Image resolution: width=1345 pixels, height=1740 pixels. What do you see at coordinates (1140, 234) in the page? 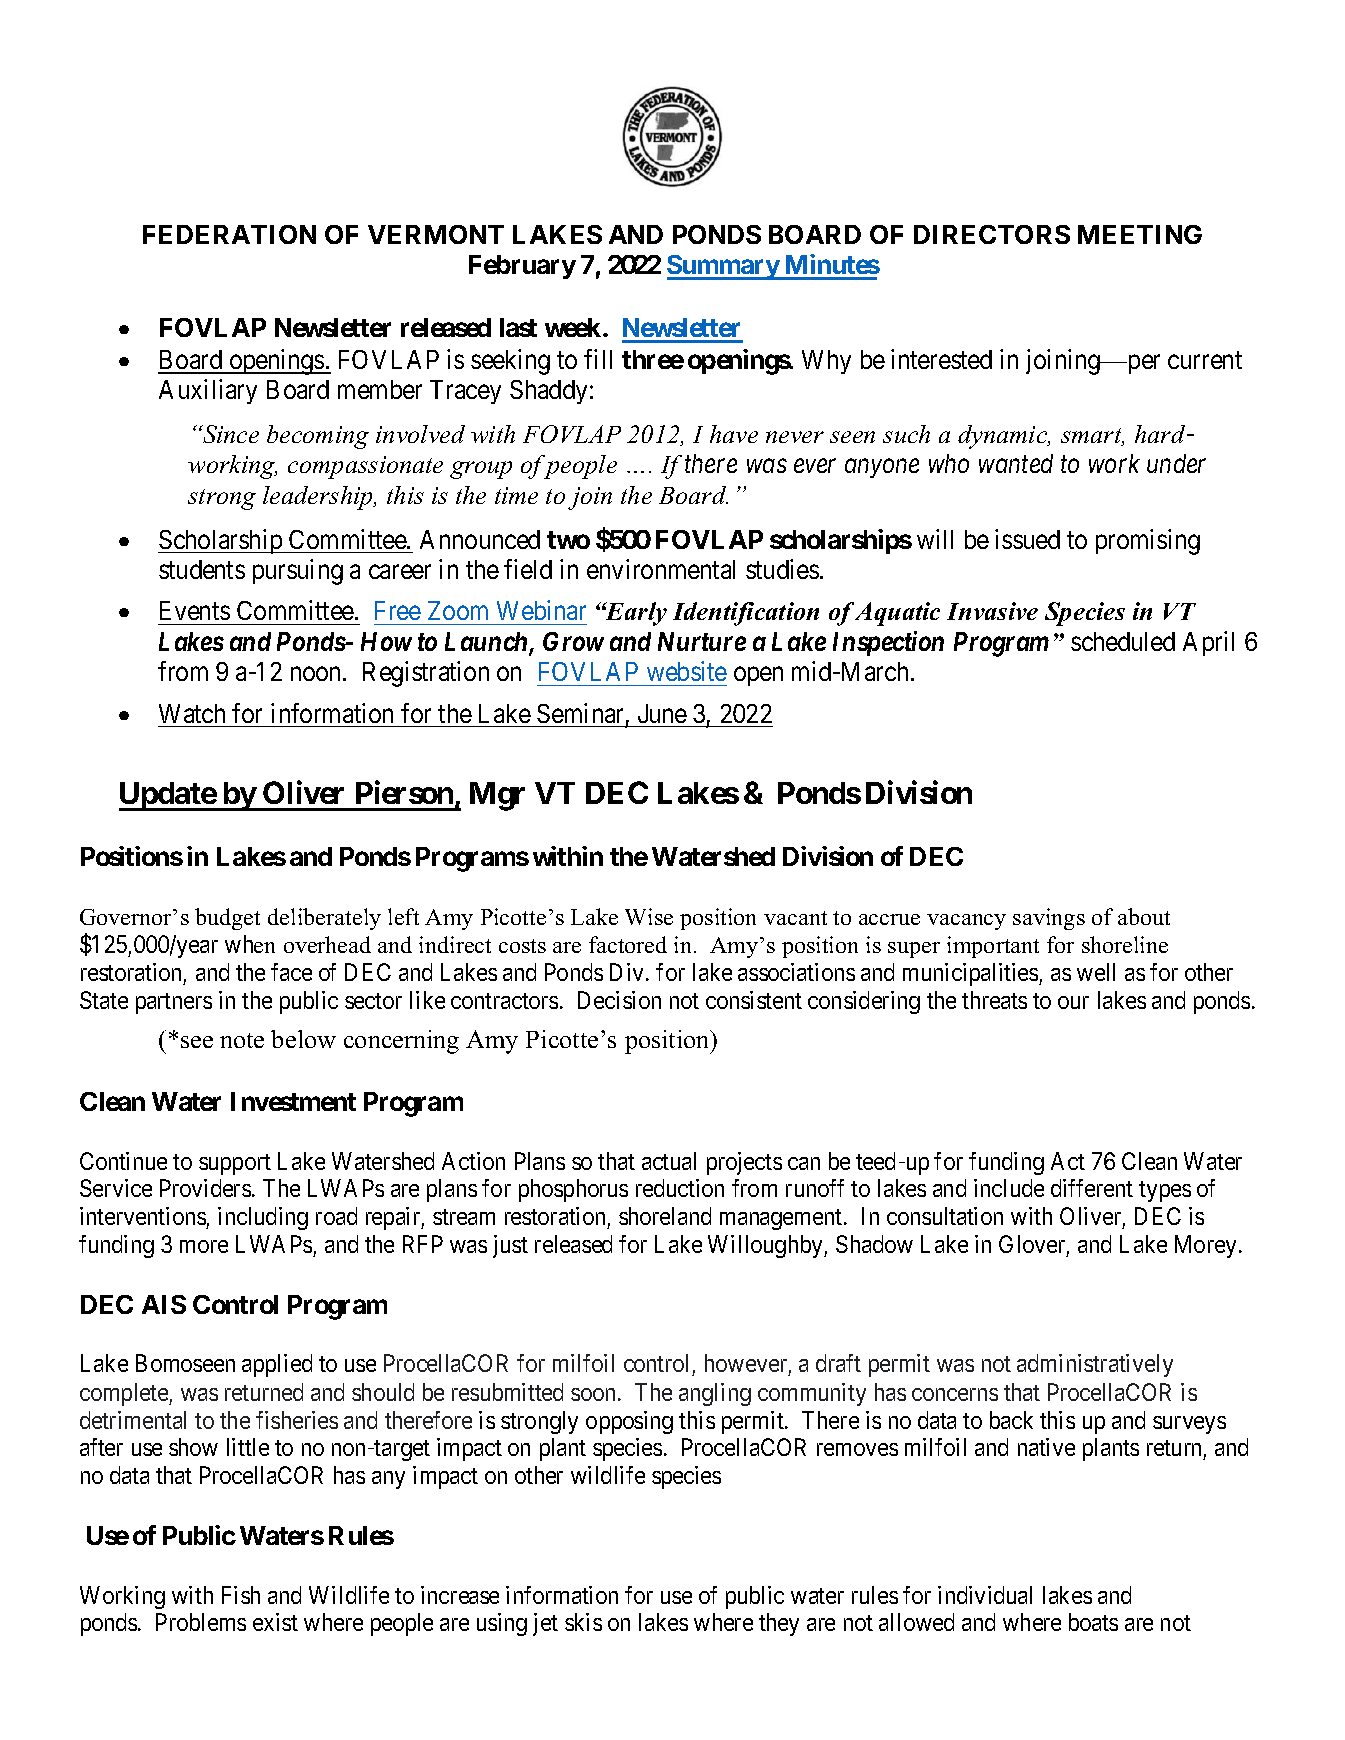
I see `MEETING` at bounding box center [1140, 234].
